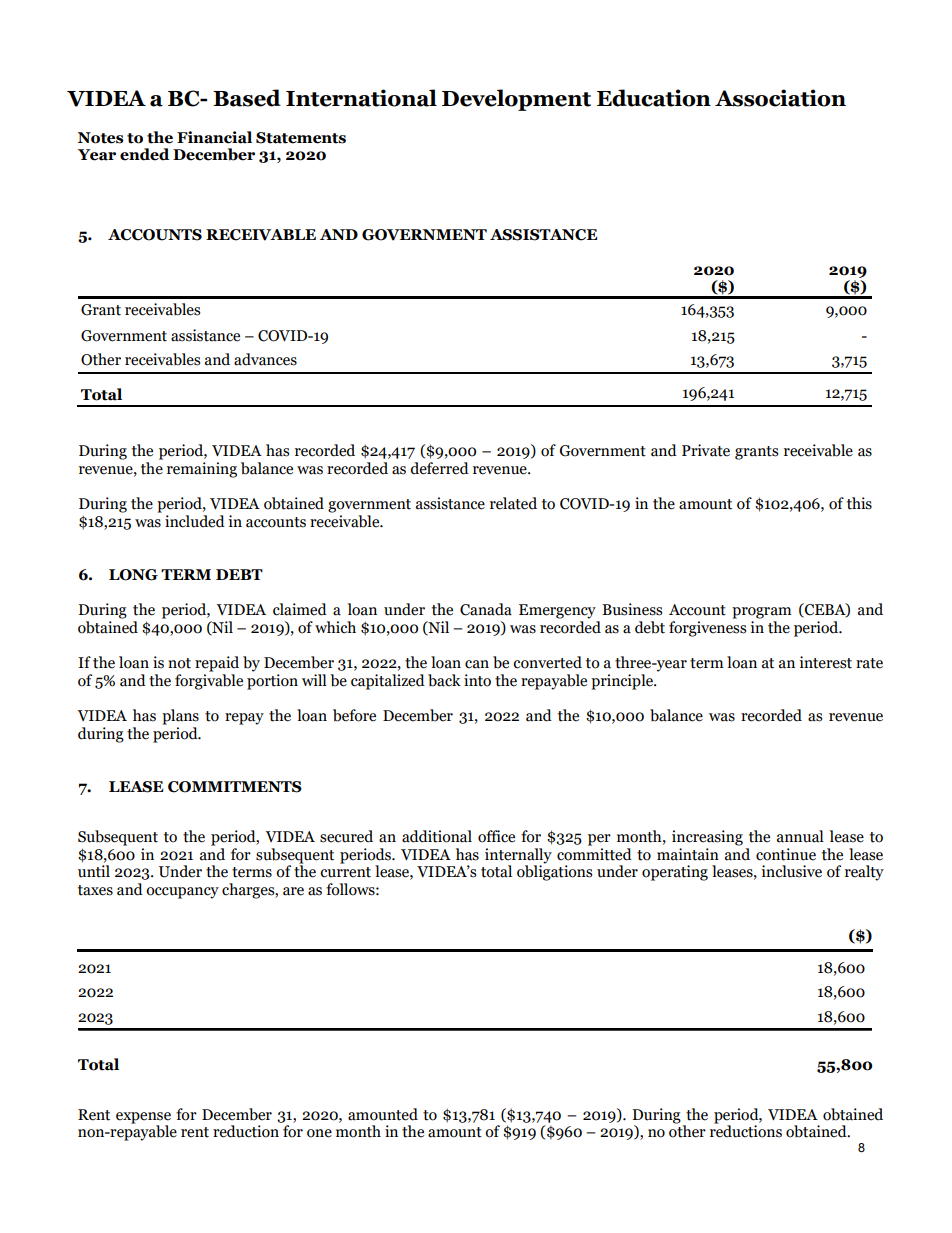 Image resolution: width=952 pixels, height=1233 pixels. I want to click on one, so click(319, 1133).
